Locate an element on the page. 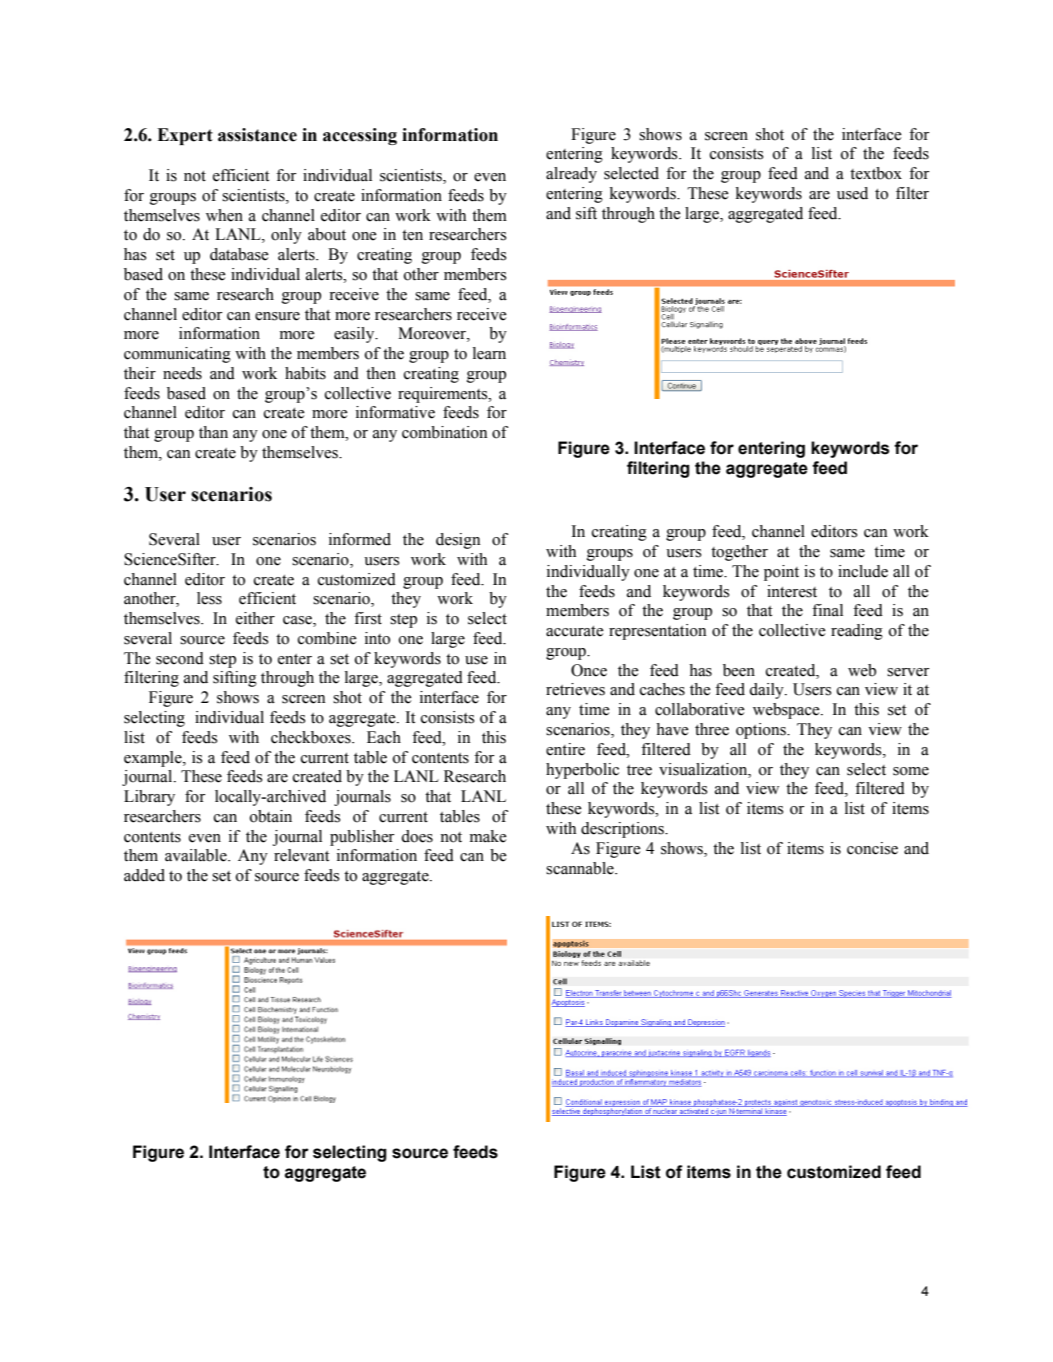  design is located at coordinates (458, 541).
